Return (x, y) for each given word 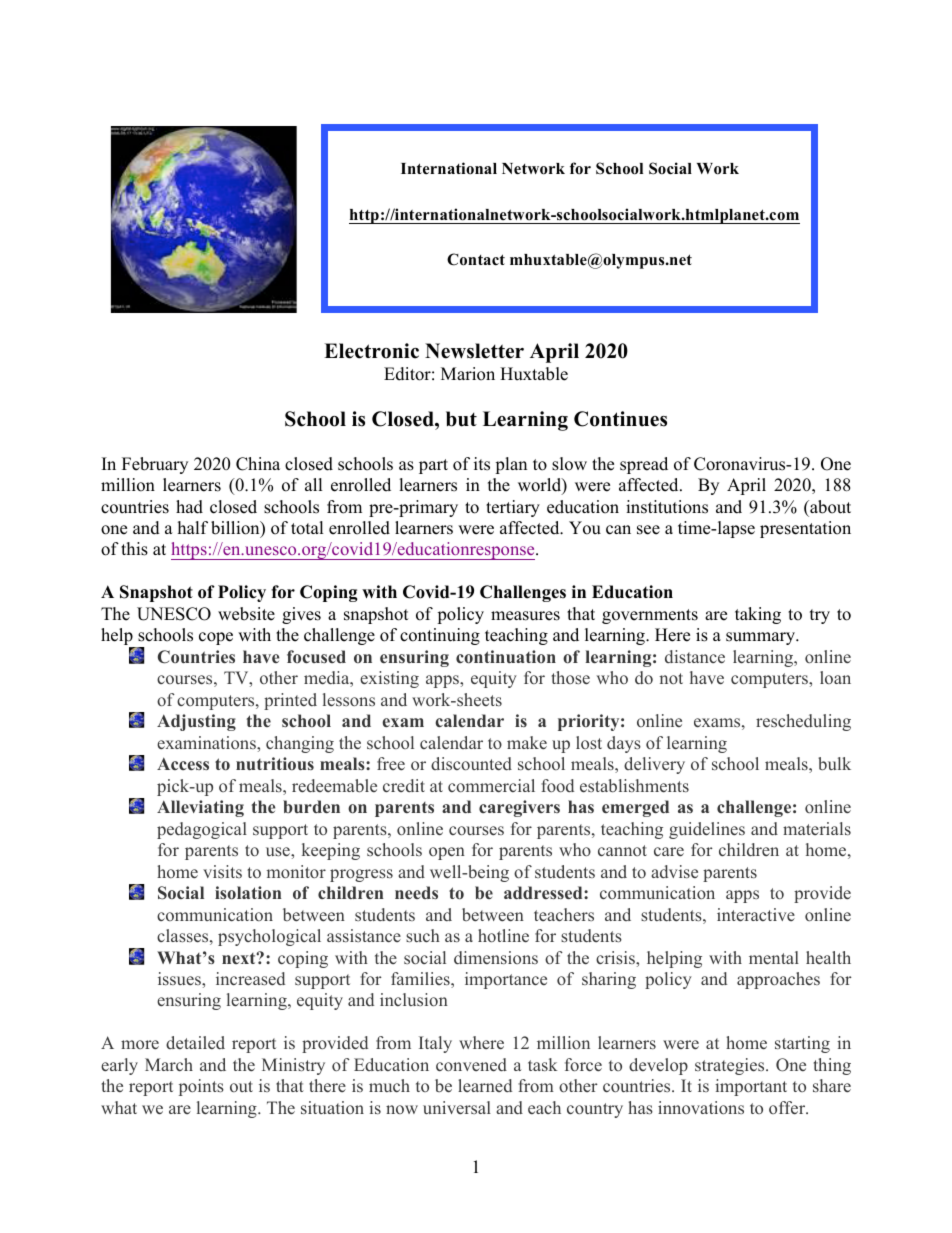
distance (695, 657)
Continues (620, 419)
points (201, 1087)
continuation (506, 657)
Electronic (371, 351)
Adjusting (196, 722)
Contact (476, 259)
